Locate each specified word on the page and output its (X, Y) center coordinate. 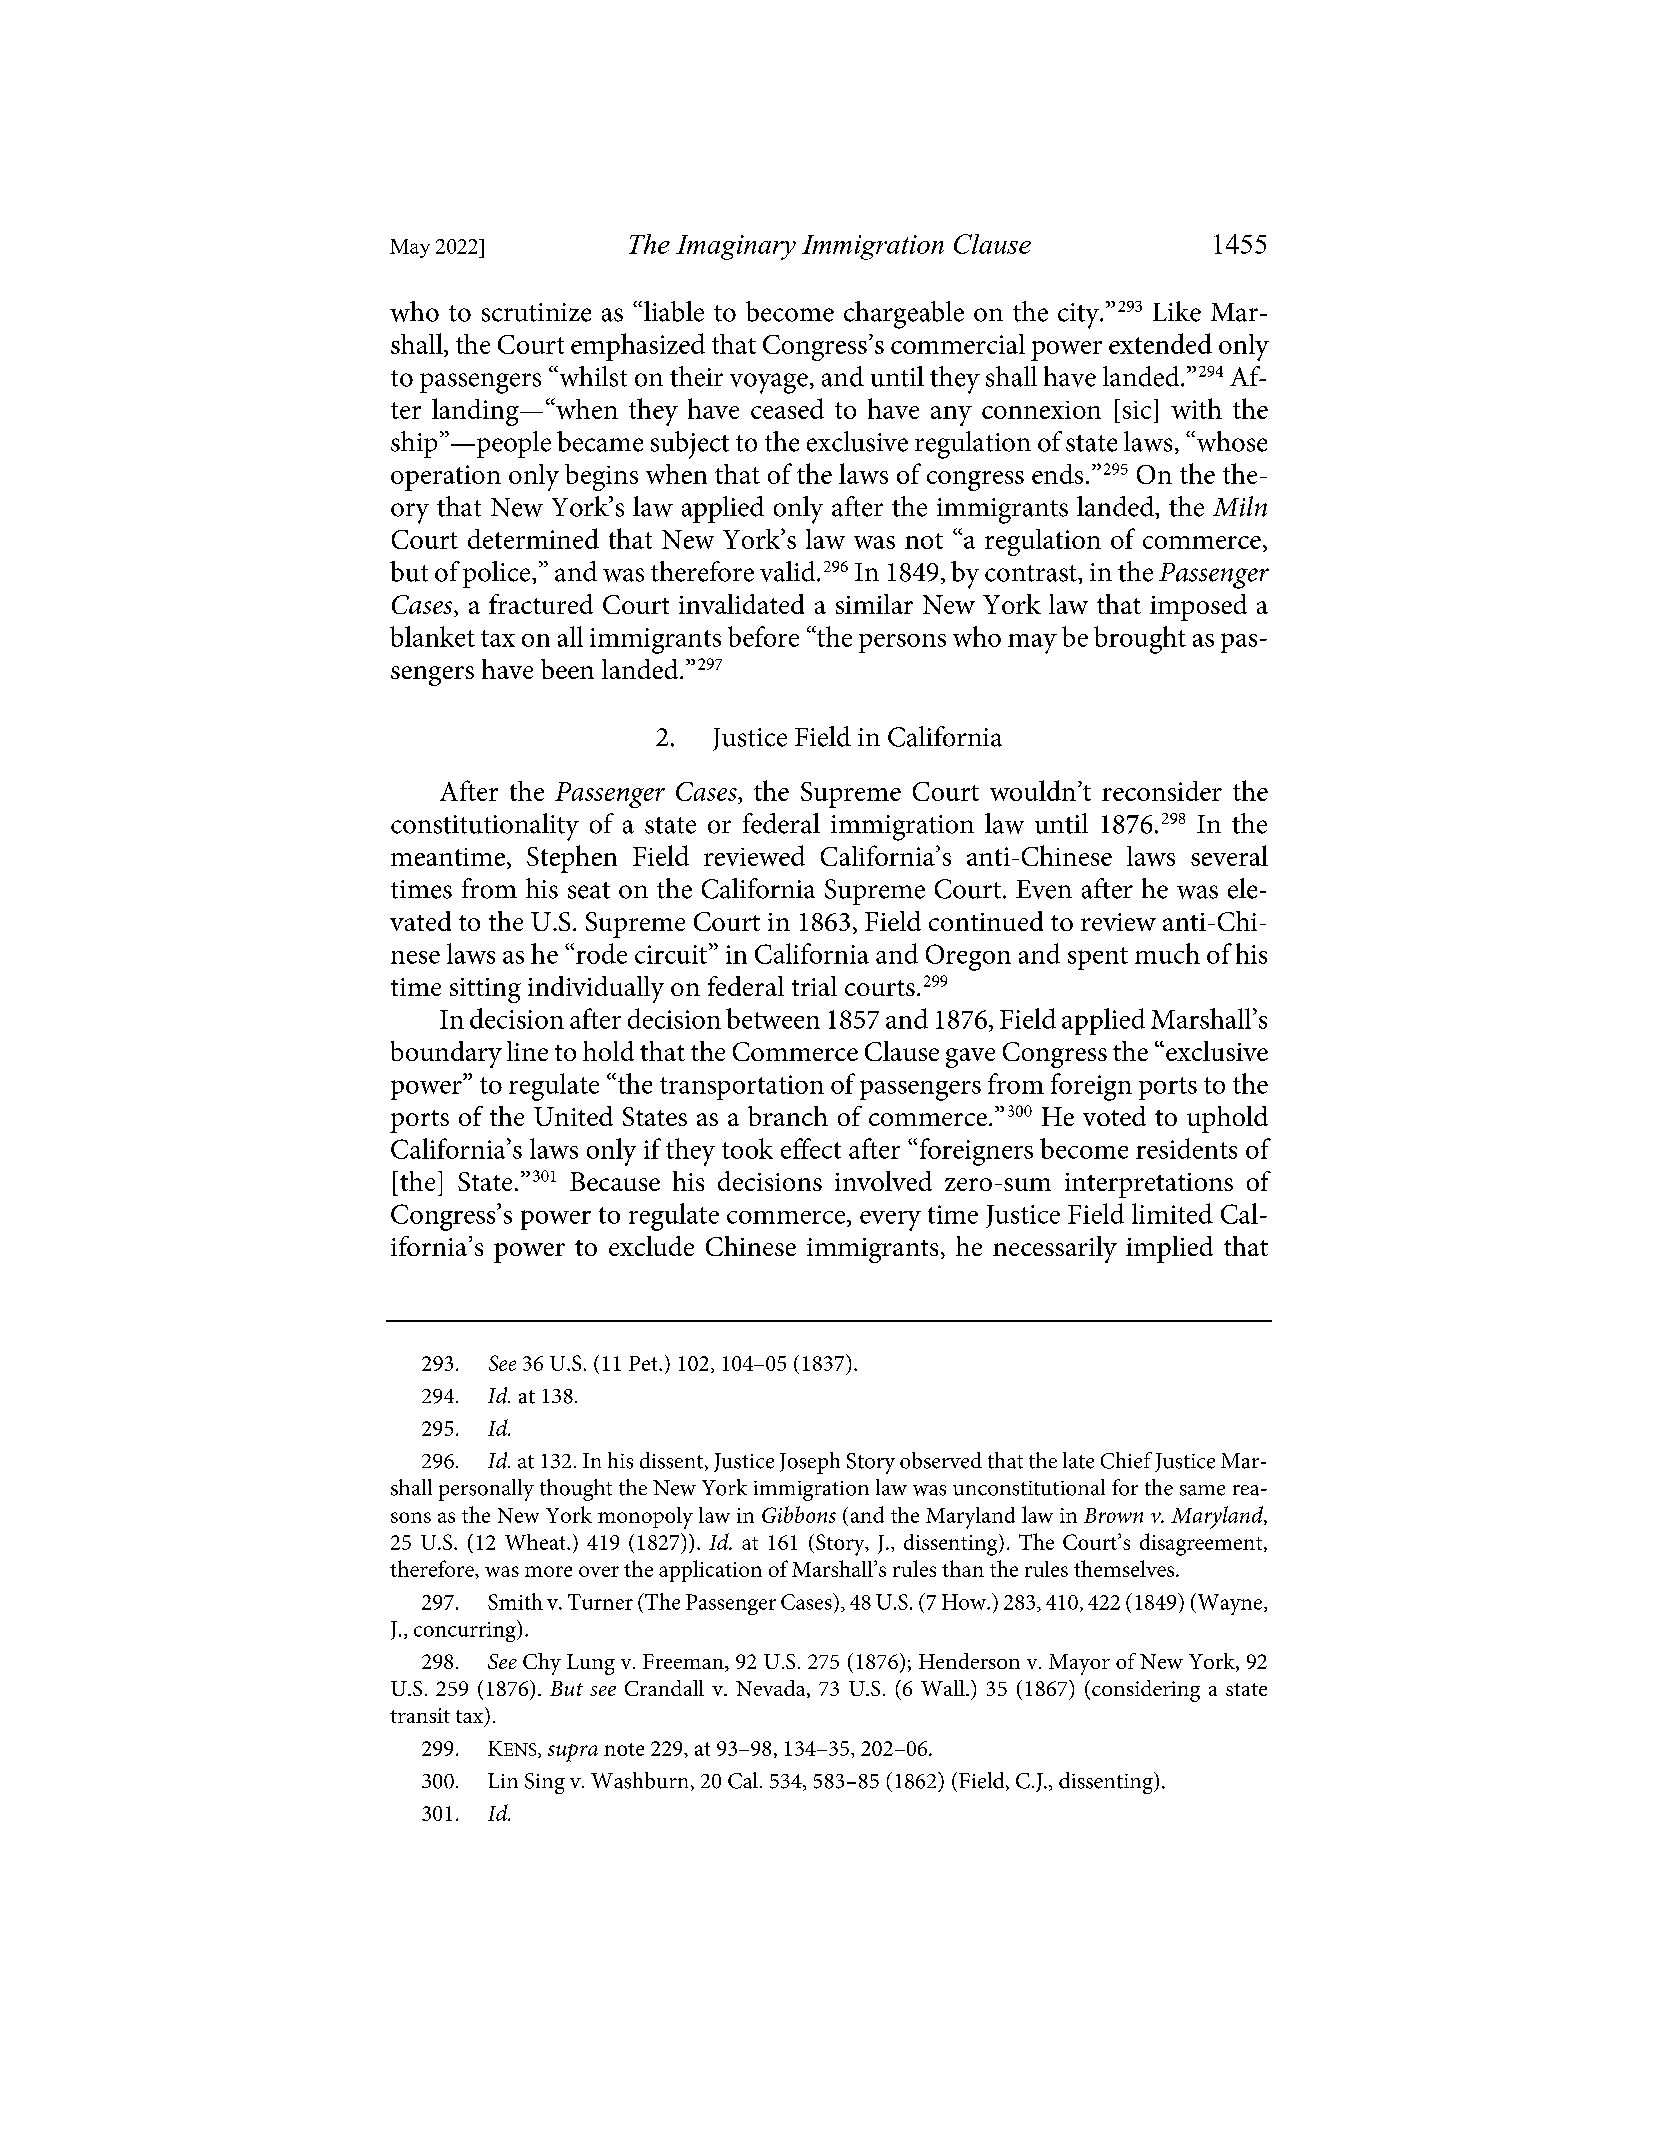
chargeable (904, 315)
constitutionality (485, 827)
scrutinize (536, 312)
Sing (545, 1783)
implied (1169, 1249)
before (763, 636)
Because (615, 1181)
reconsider (1162, 791)
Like (1177, 311)
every (890, 1221)
